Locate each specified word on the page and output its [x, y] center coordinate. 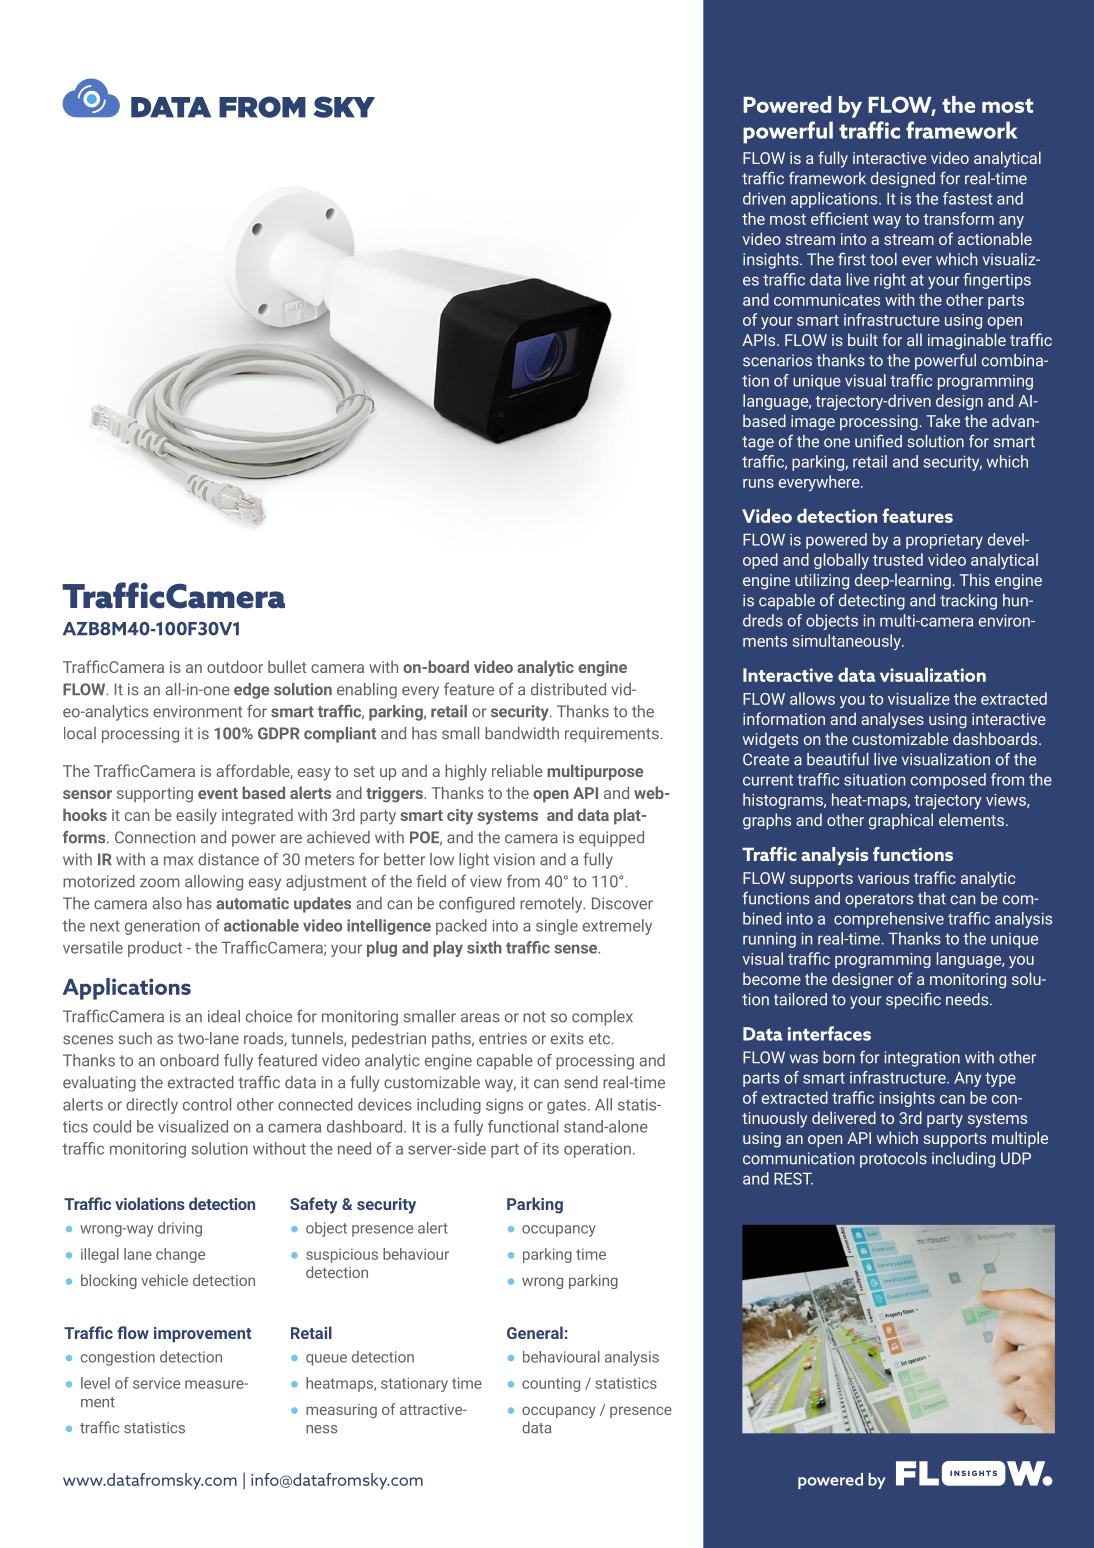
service [156, 1383]
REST [793, 1178]
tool [883, 259]
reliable [517, 770]
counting [551, 1384]
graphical [901, 821]
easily [196, 816]
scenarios [777, 360]
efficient [839, 218]
